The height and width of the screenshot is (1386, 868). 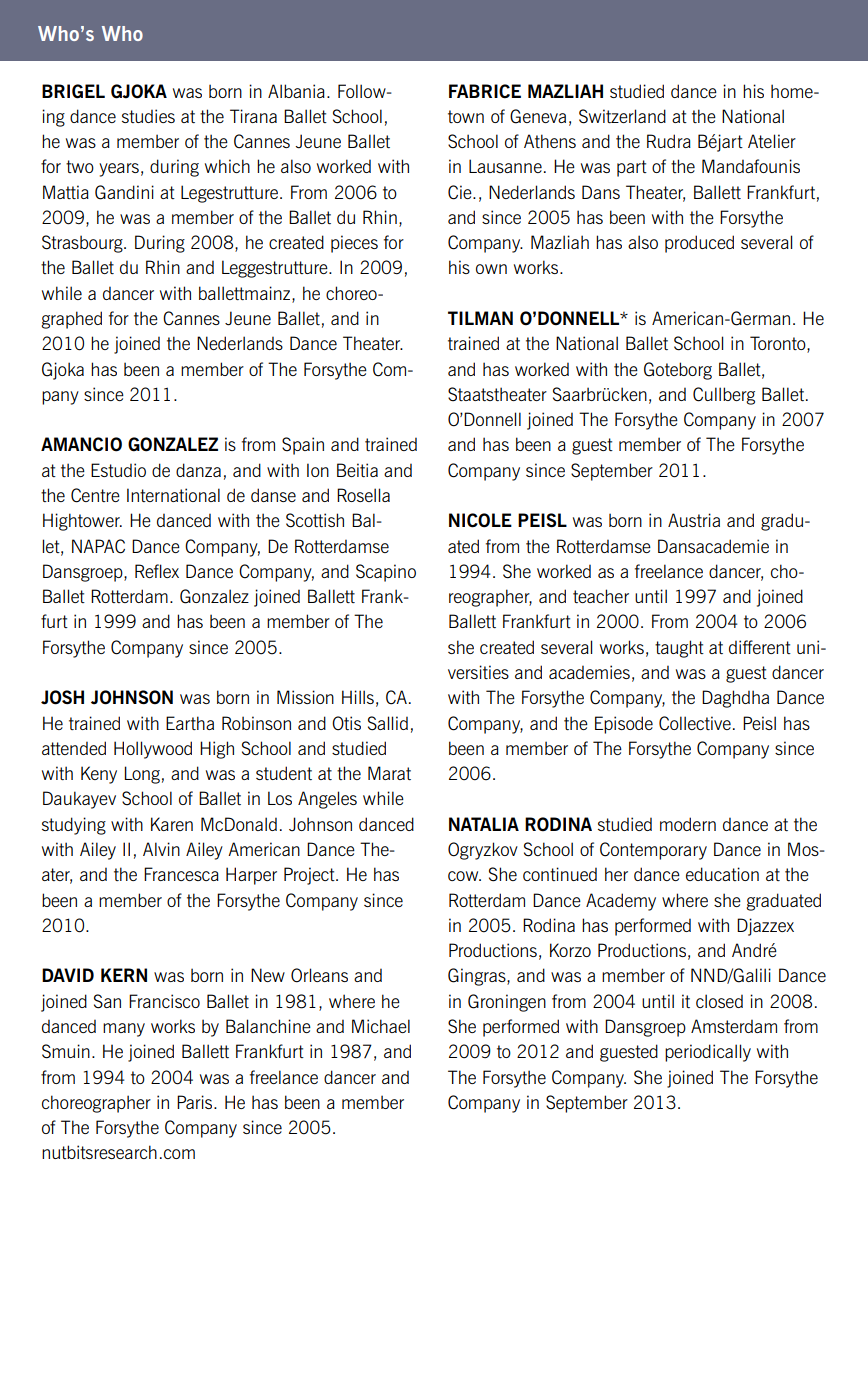 I want to click on many, so click(x=124, y=1030).
